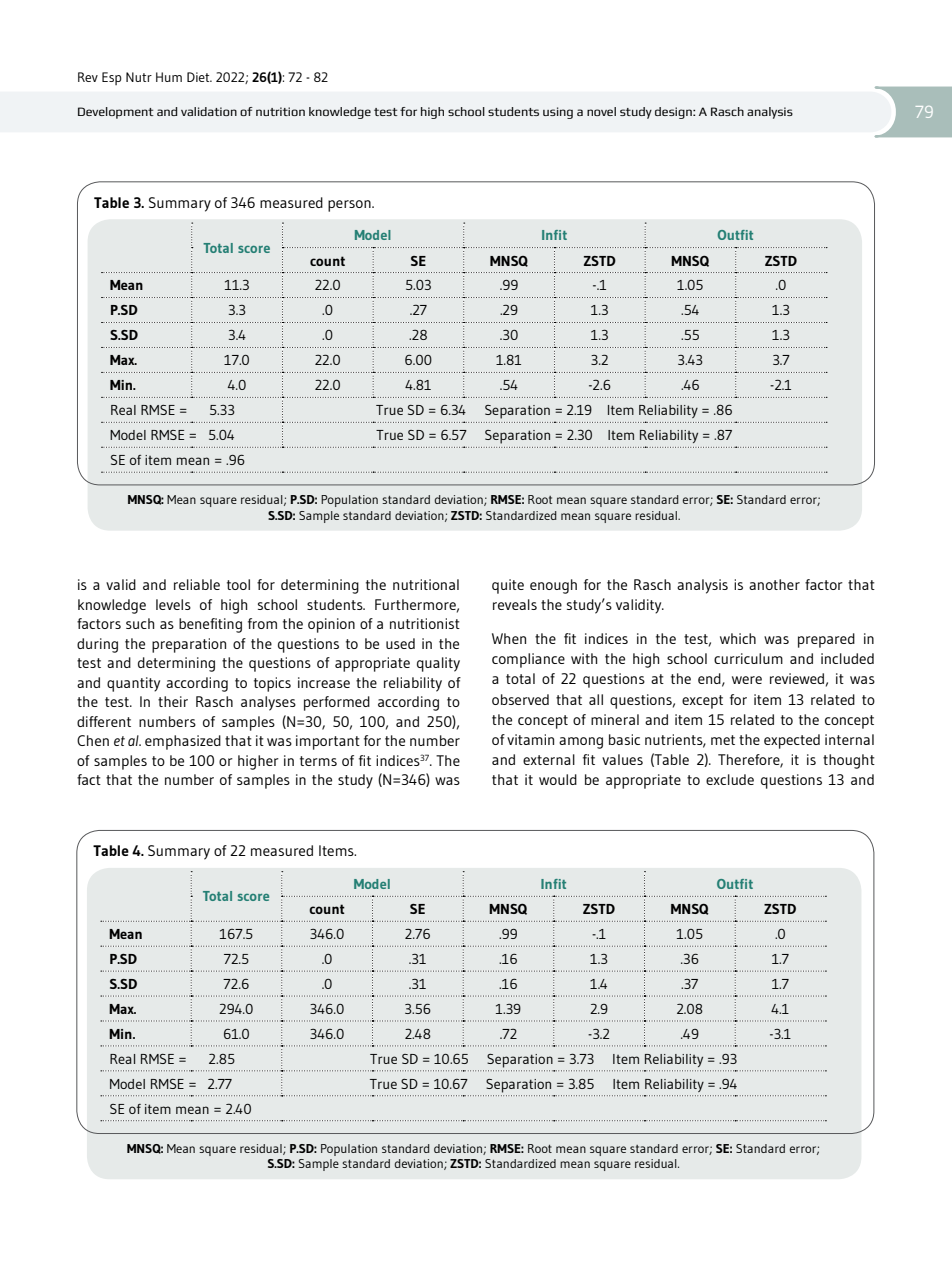 The width and height of the screenshot is (952, 1270). I want to click on using, so click(558, 113).
